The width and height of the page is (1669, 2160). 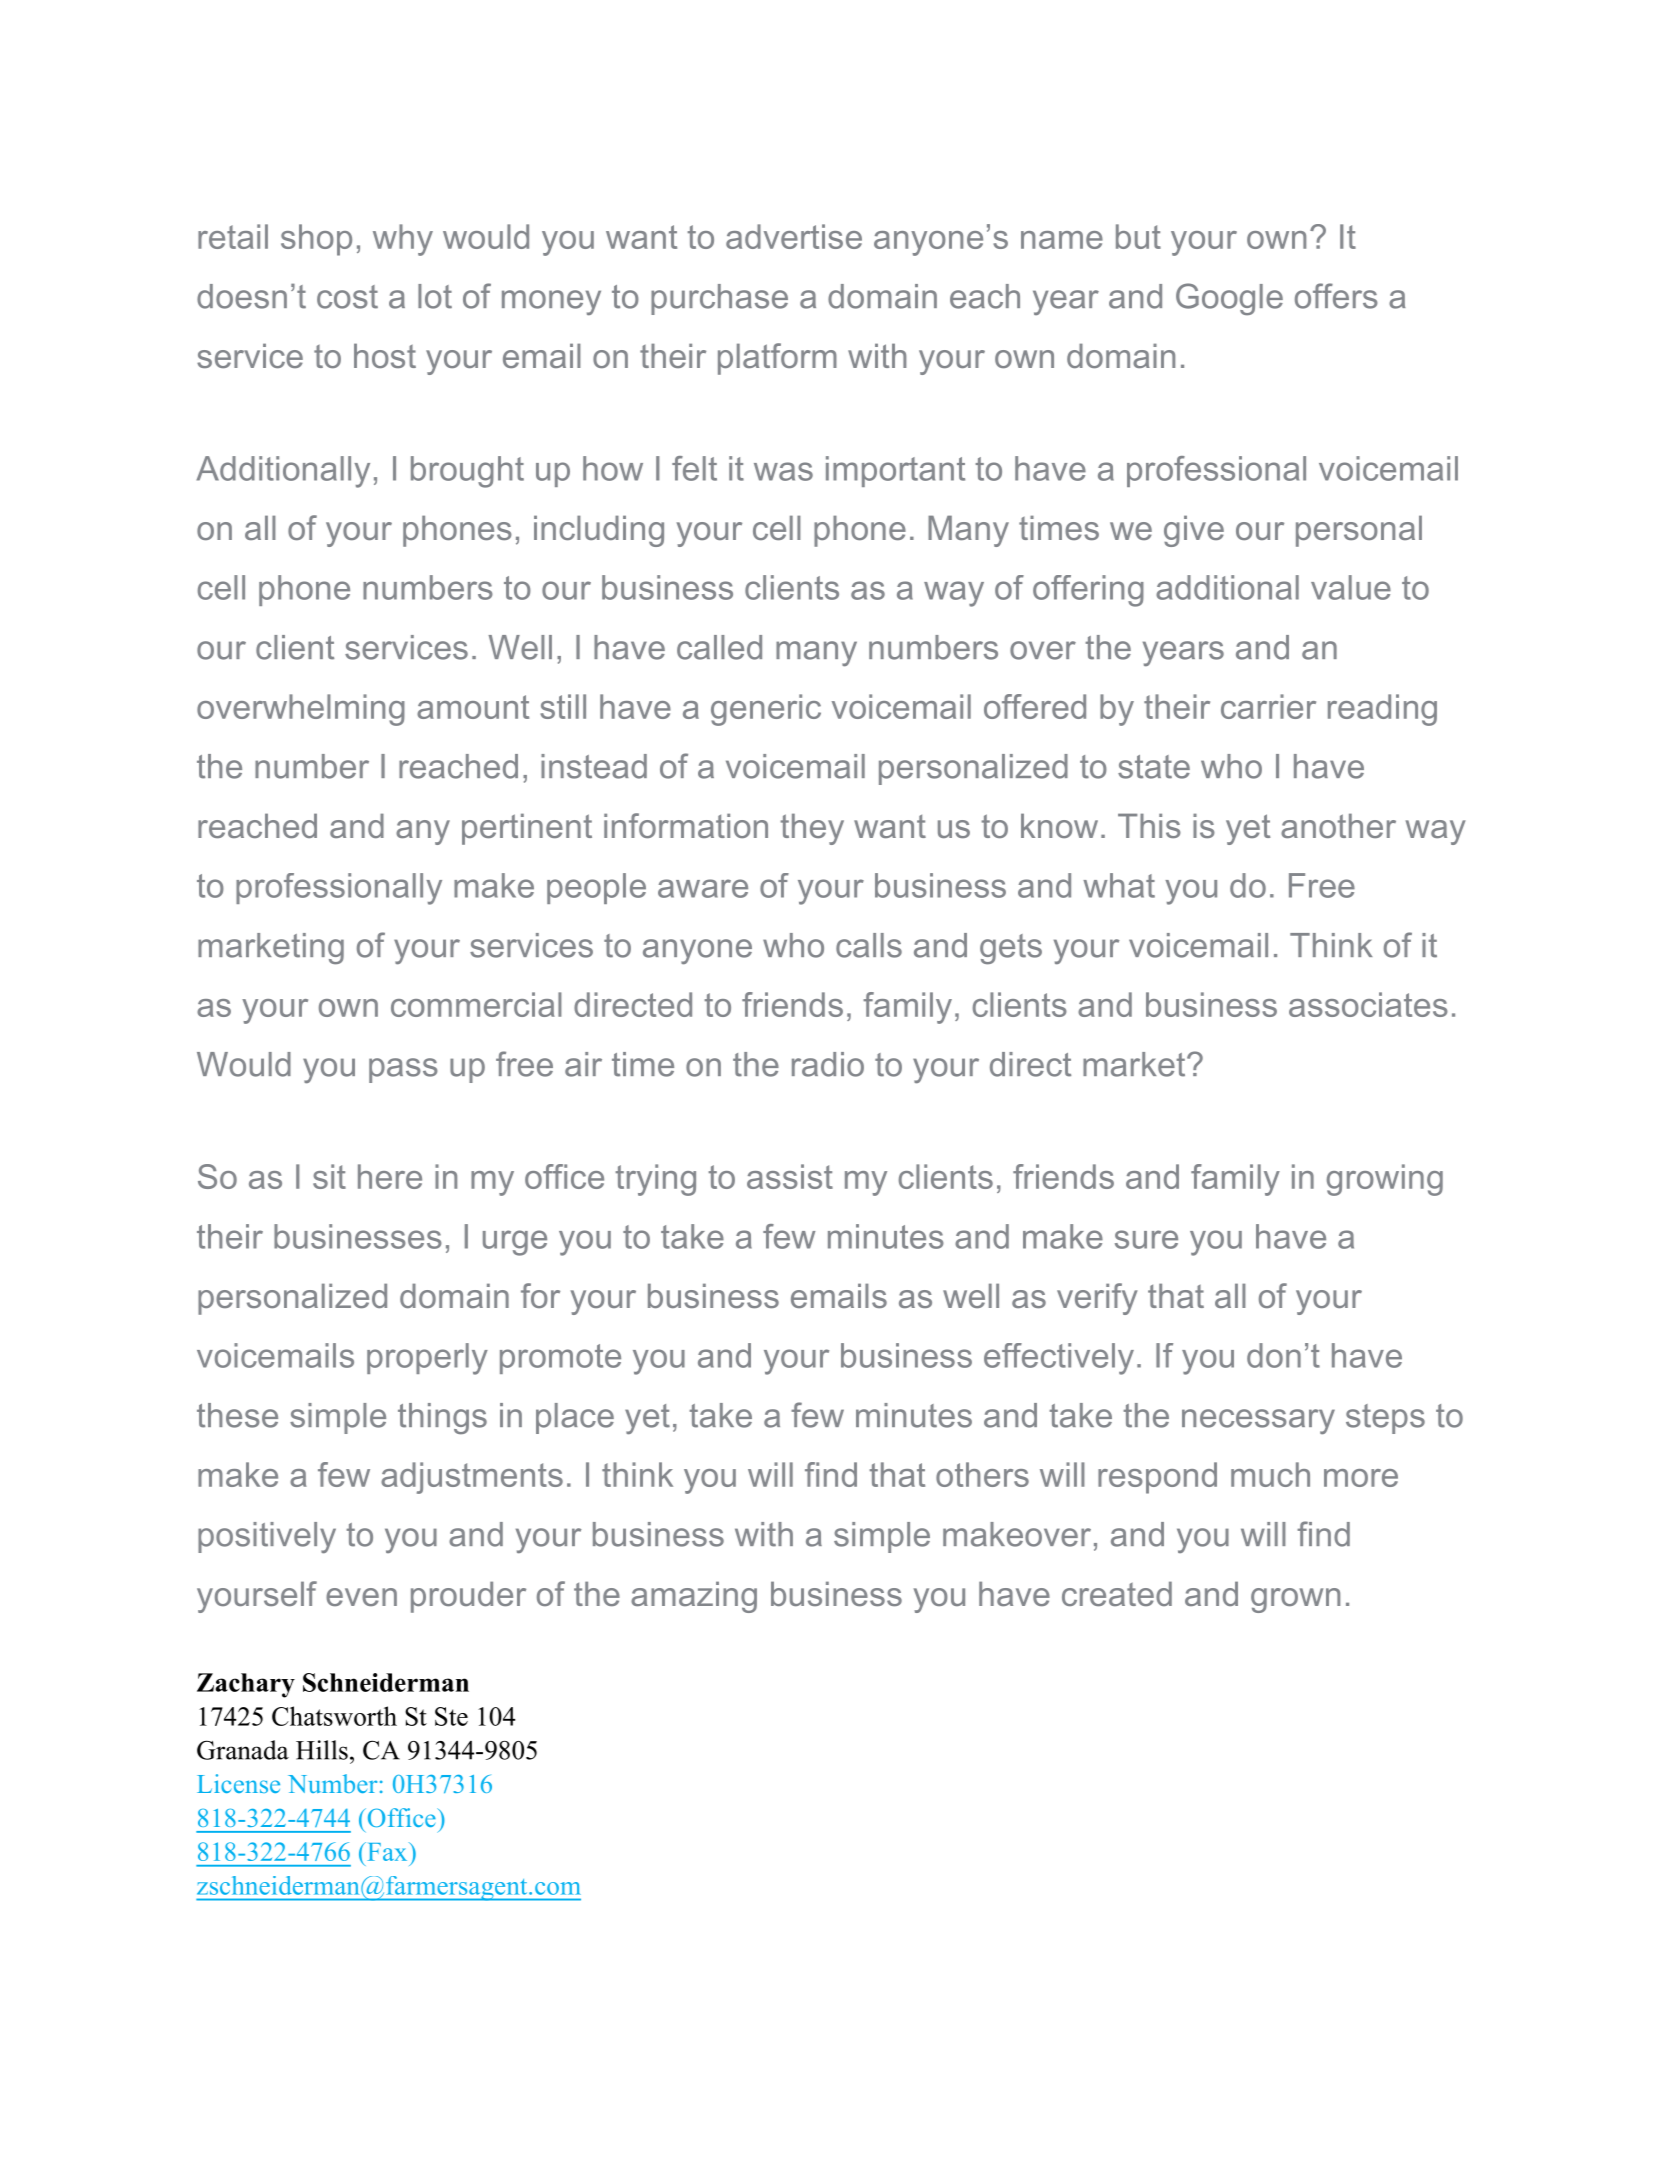 I want to click on pass, so click(x=403, y=1070).
